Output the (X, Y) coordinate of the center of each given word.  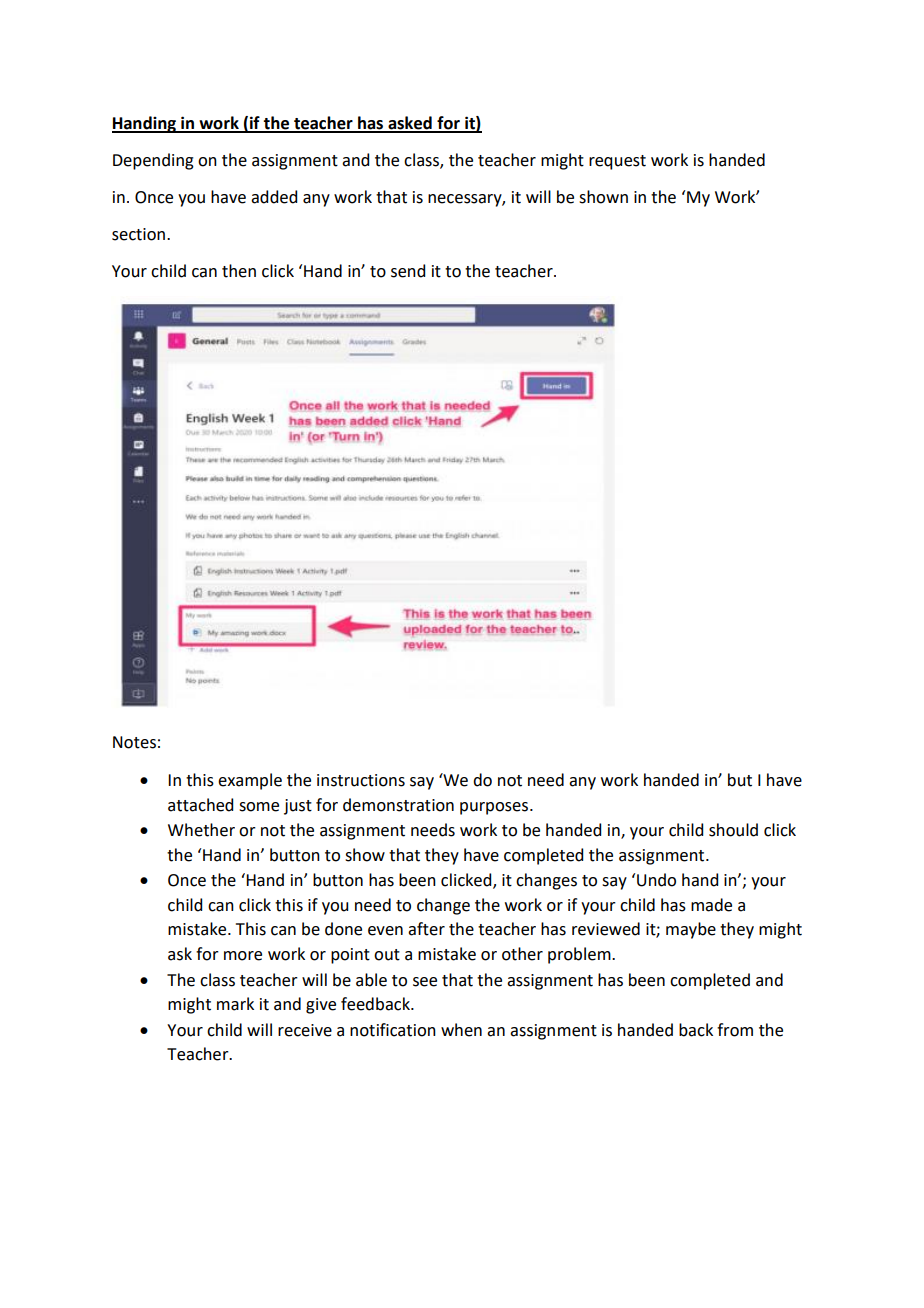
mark (235, 1004)
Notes (134, 742)
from (735, 1030)
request (617, 162)
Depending (153, 161)
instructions (361, 780)
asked (410, 124)
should (733, 830)
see (425, 982)
